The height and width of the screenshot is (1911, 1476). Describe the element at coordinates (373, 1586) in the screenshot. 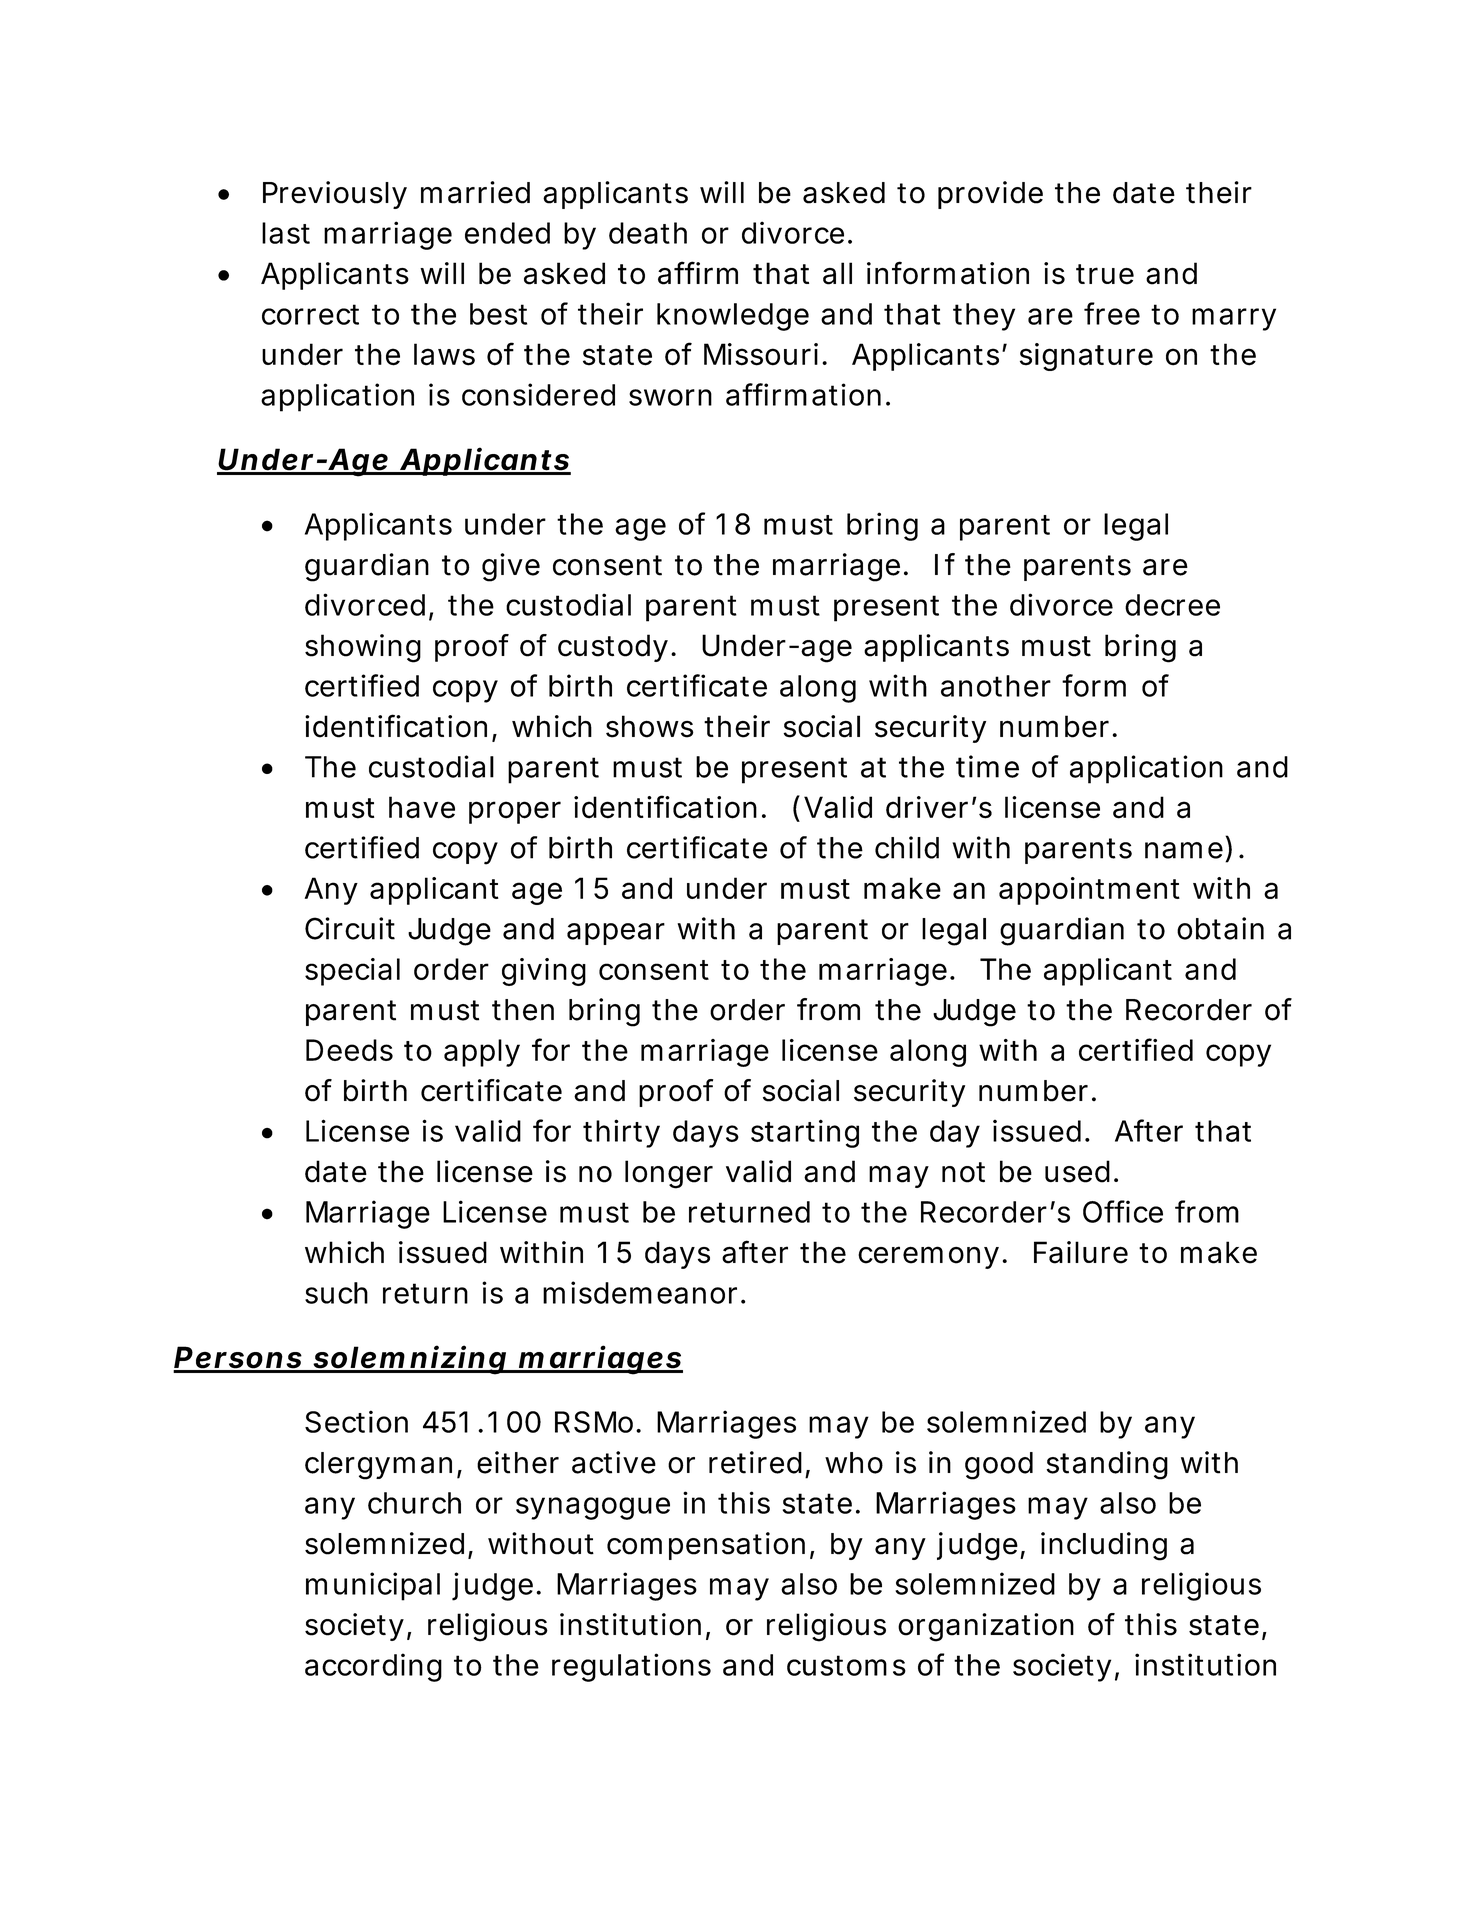

I see `municipal` at that location.
